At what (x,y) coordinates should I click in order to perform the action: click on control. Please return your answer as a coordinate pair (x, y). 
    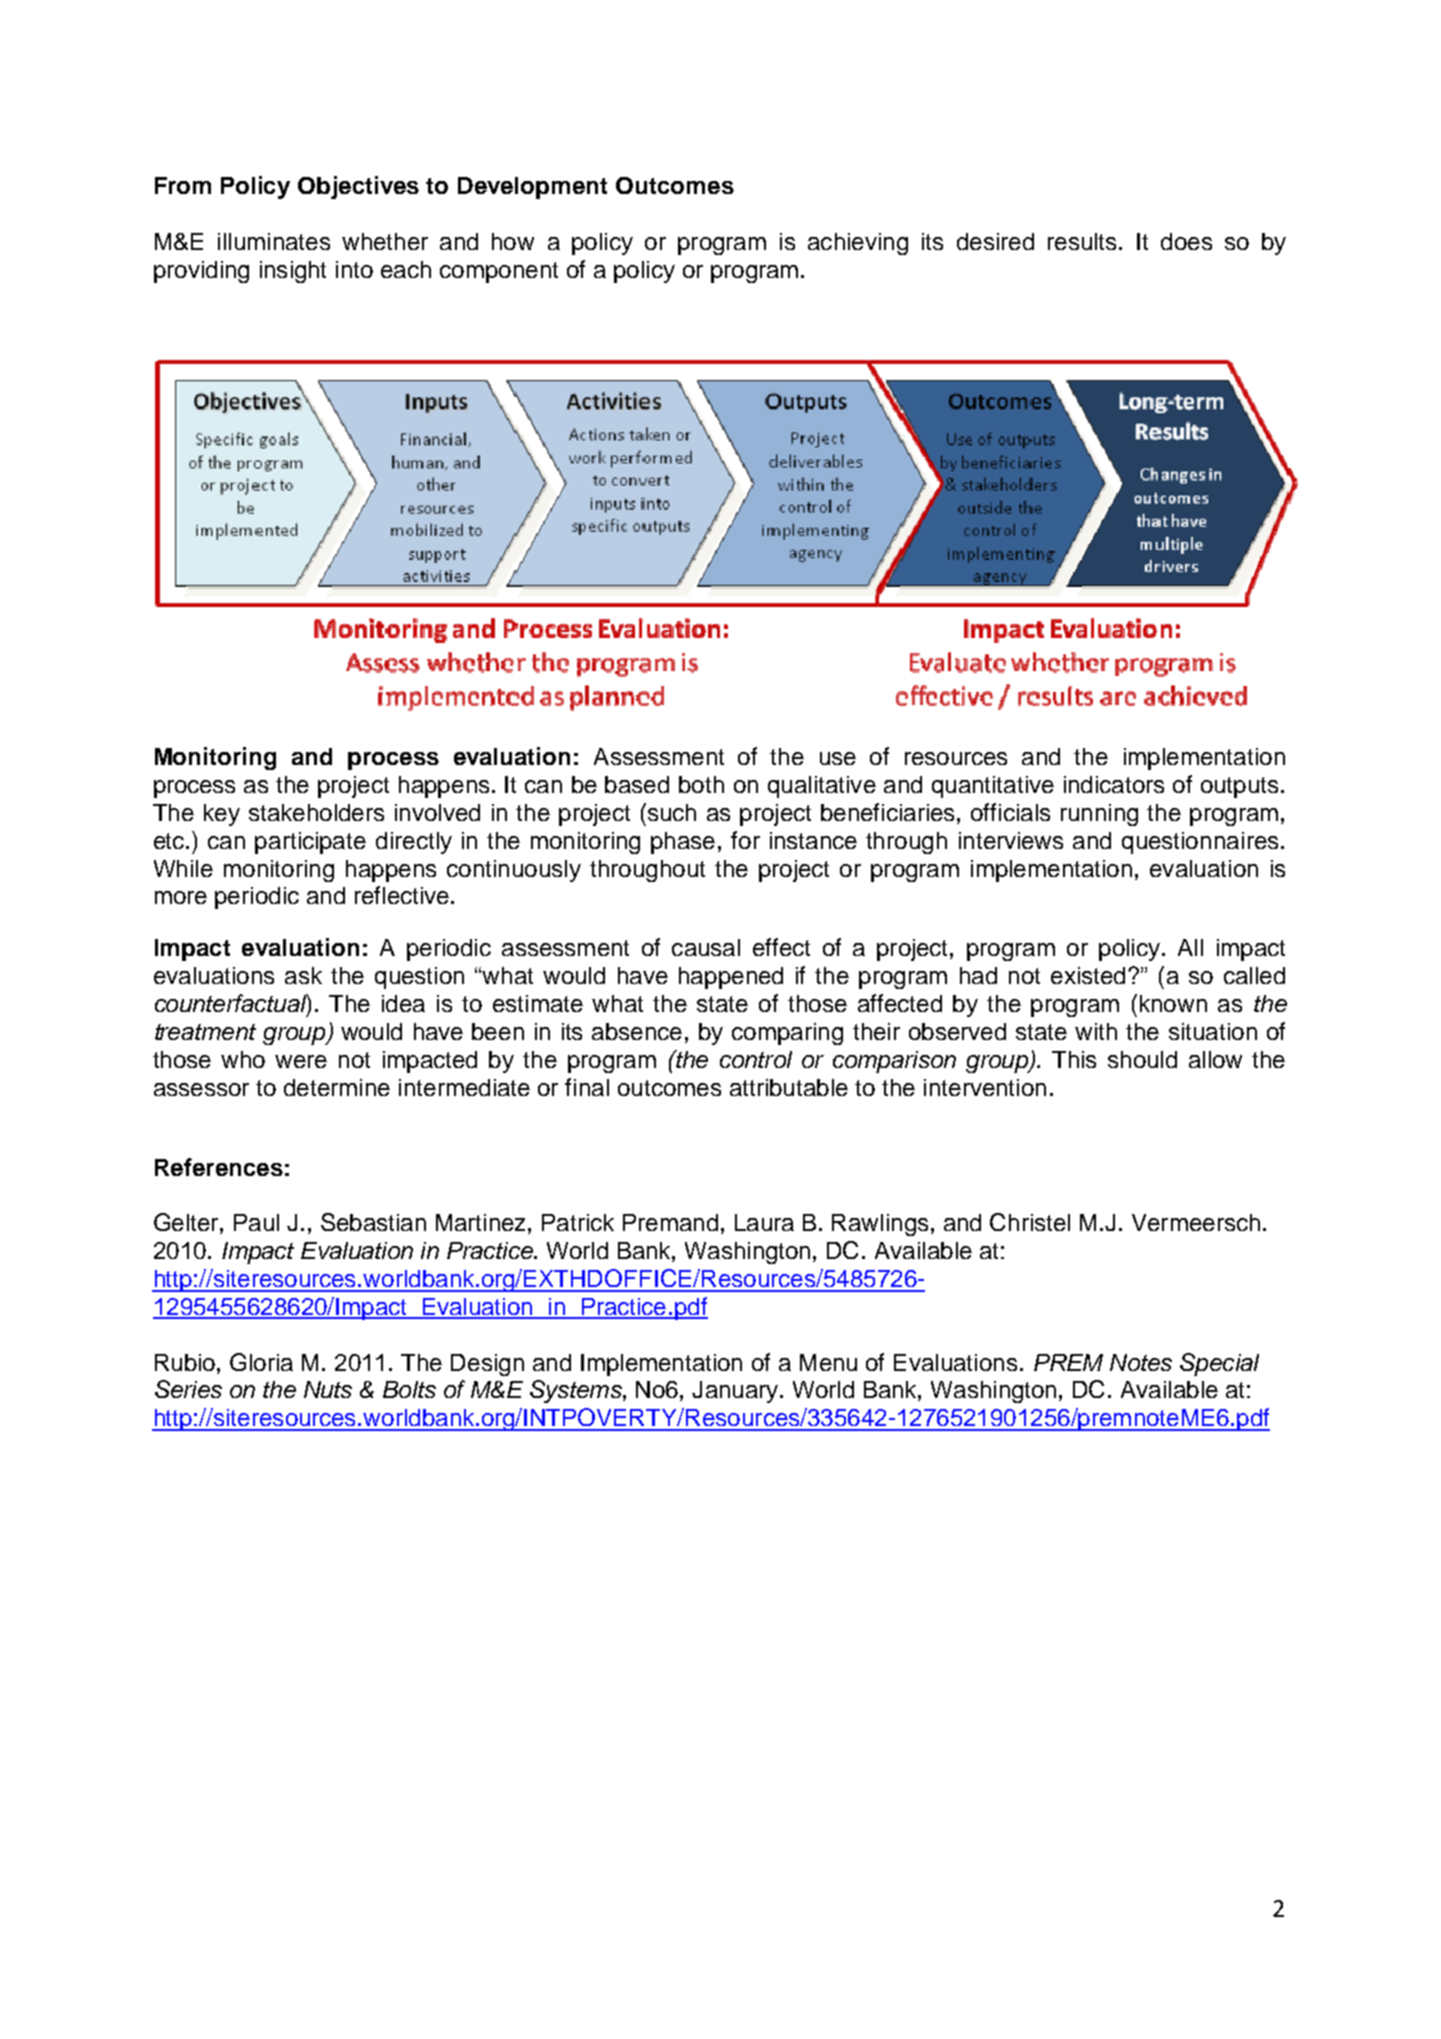
    Looking at the image, I should click on (756, 1059).
